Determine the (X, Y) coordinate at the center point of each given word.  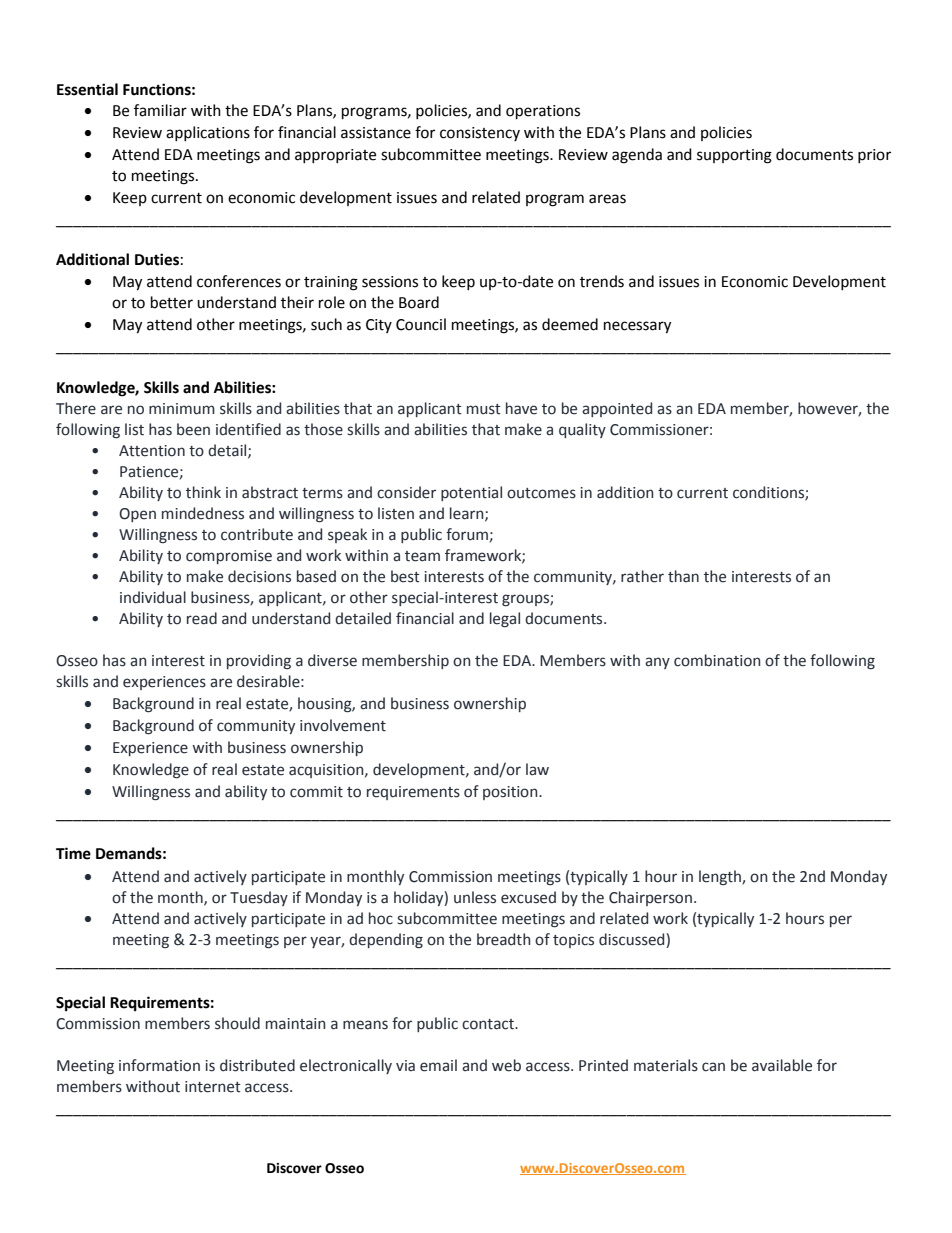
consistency (480, 134)
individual (153, 597)
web (506, 1065)
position (511, 793)
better (172, 302)
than (683, 576)
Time (73, 853)
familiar (160, 110)
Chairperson (650, 898)
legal (505, 619)
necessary (637, 327)
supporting (734, 156)
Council (421, 324)
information (159, 1065)
